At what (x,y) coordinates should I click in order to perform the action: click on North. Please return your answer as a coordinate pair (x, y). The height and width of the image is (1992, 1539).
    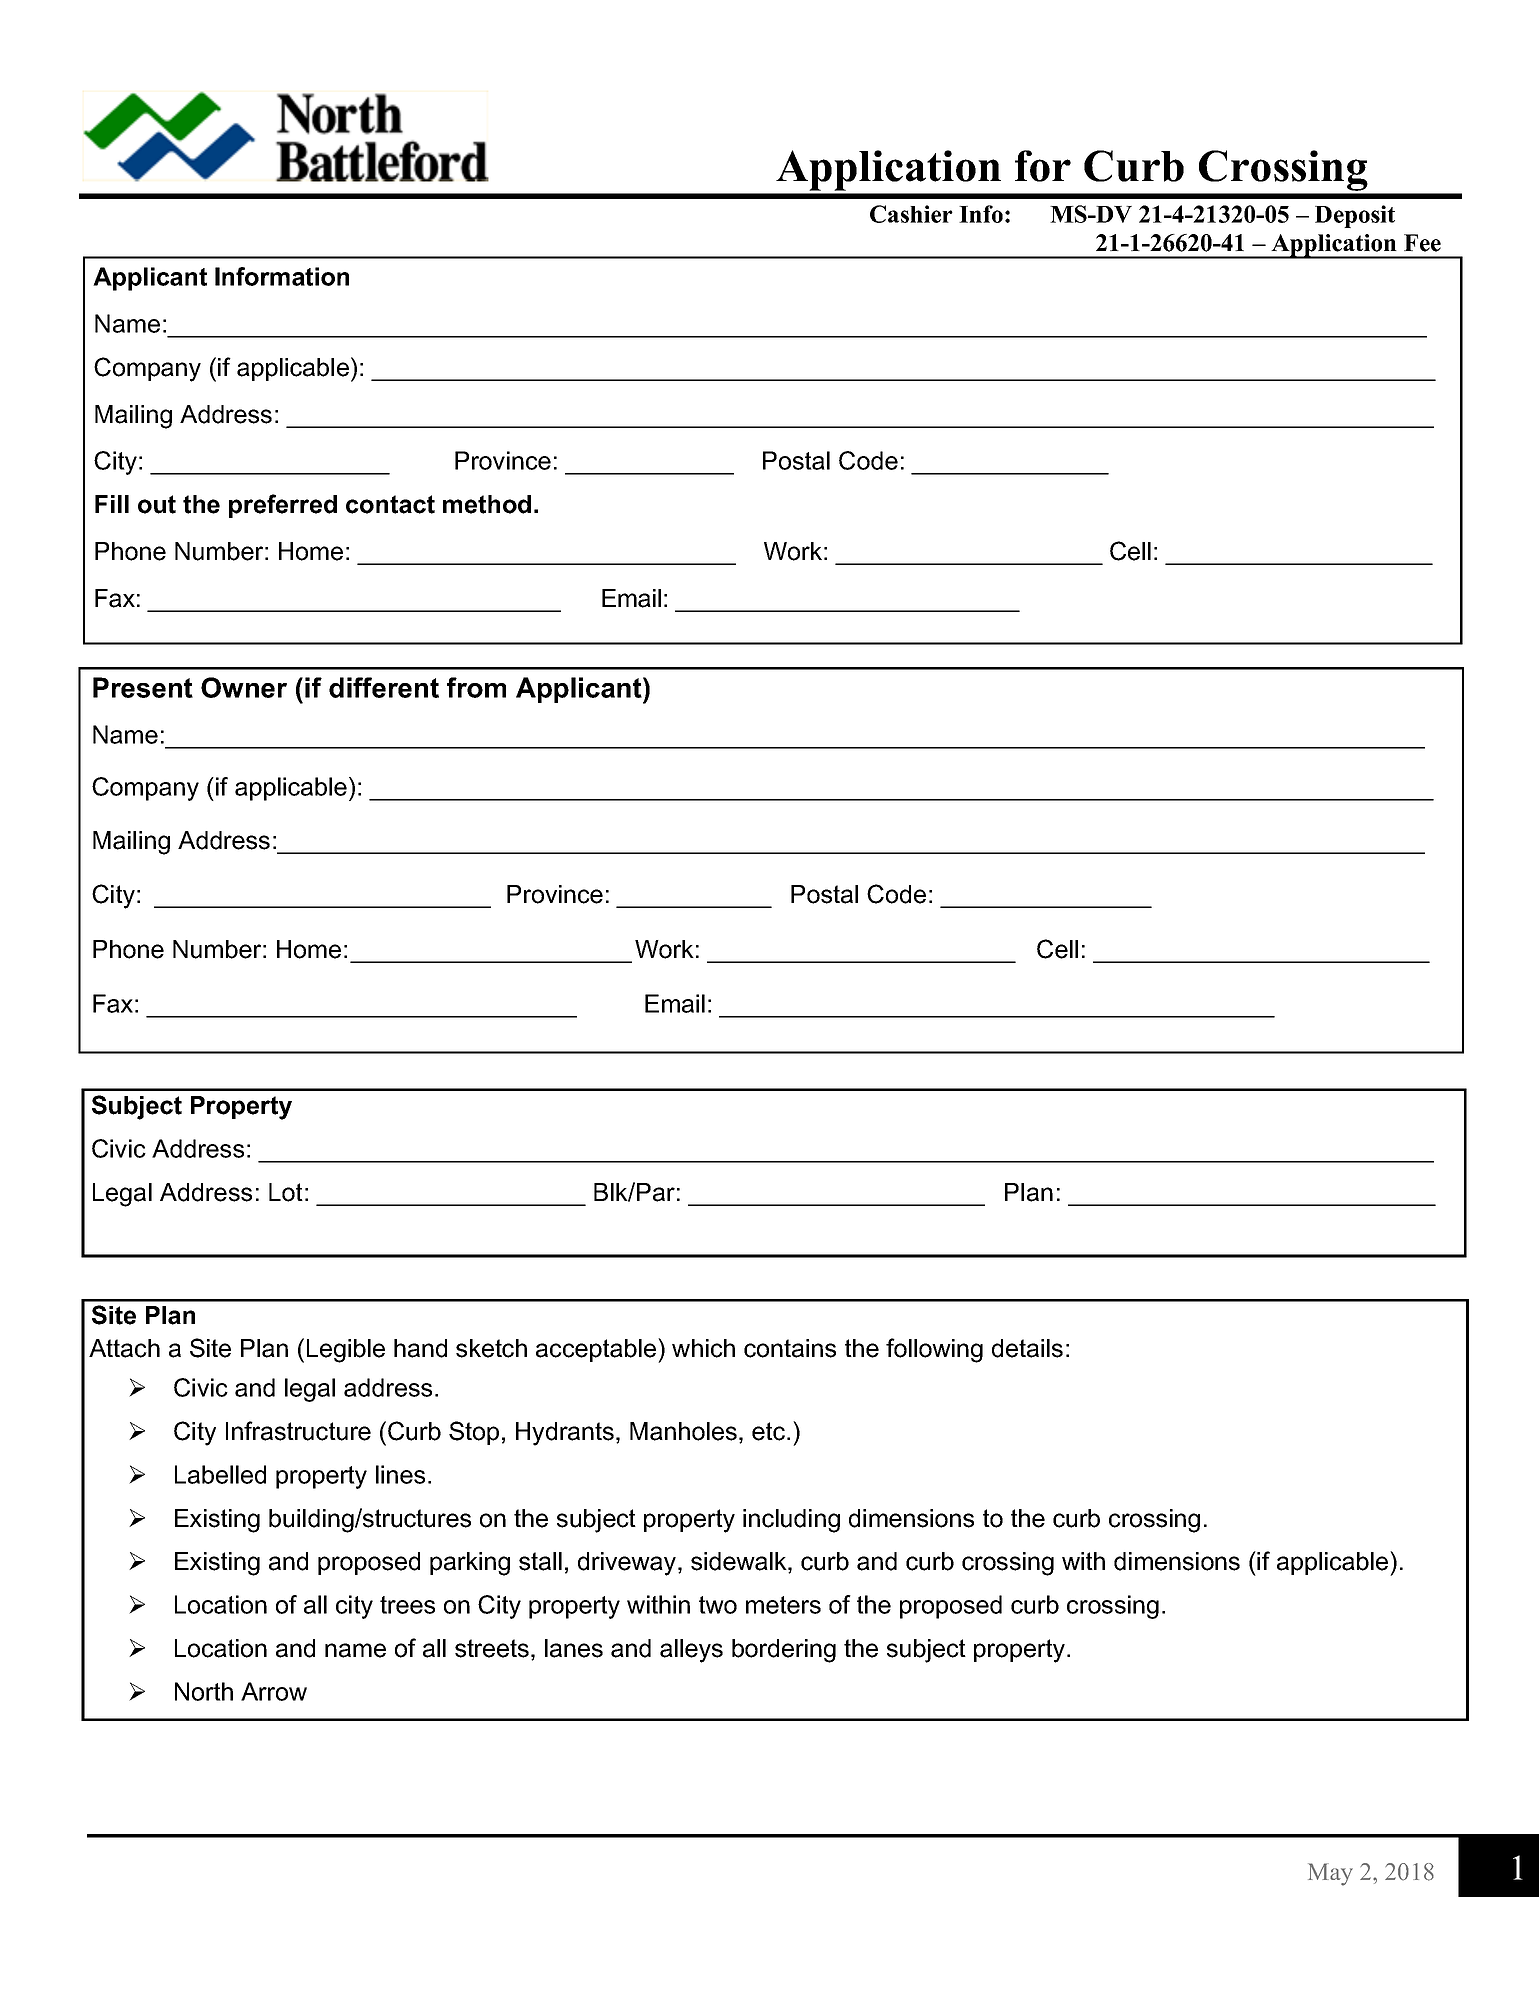
    Looking at the image, I should click on (204, 1691).
